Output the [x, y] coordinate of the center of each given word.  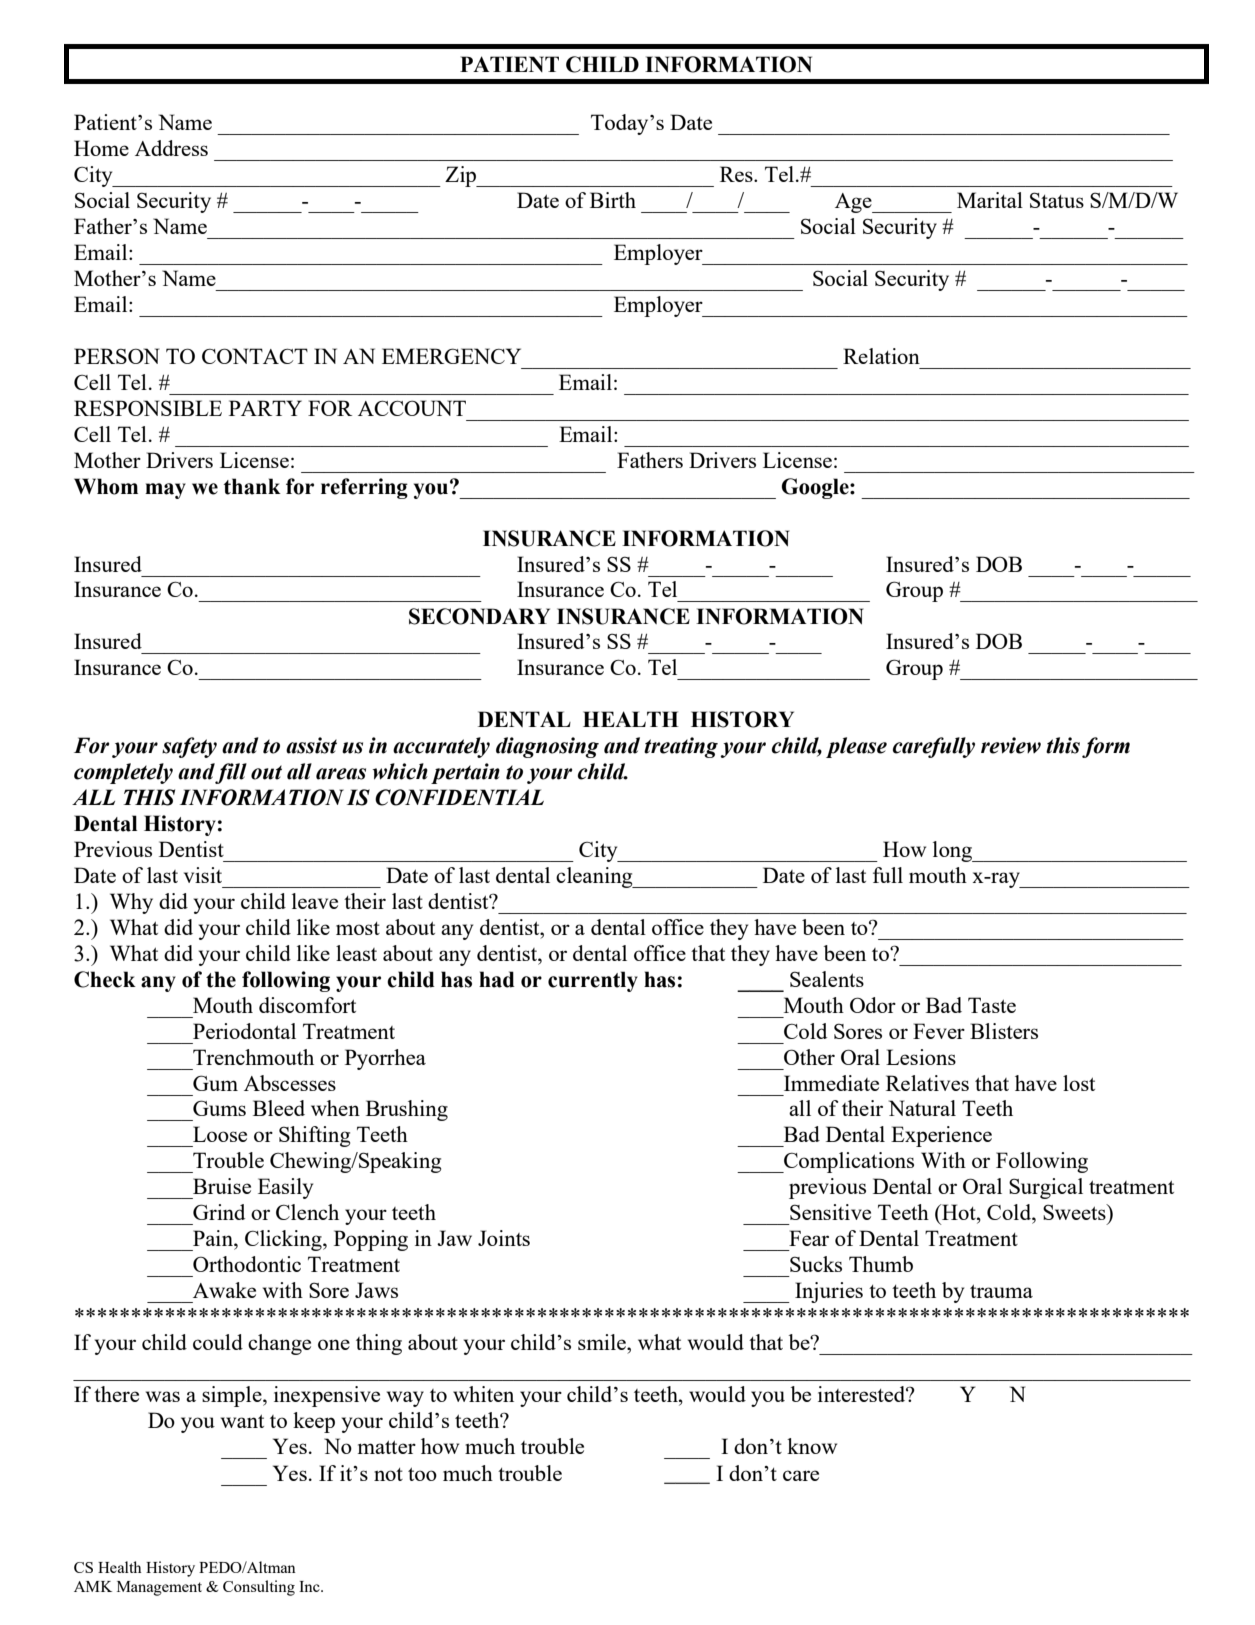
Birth [613, 200]
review [1011, 745]
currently [593, 981]
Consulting [259, 1588]
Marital [990, 200]
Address [171, 148]
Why [131, 903]
